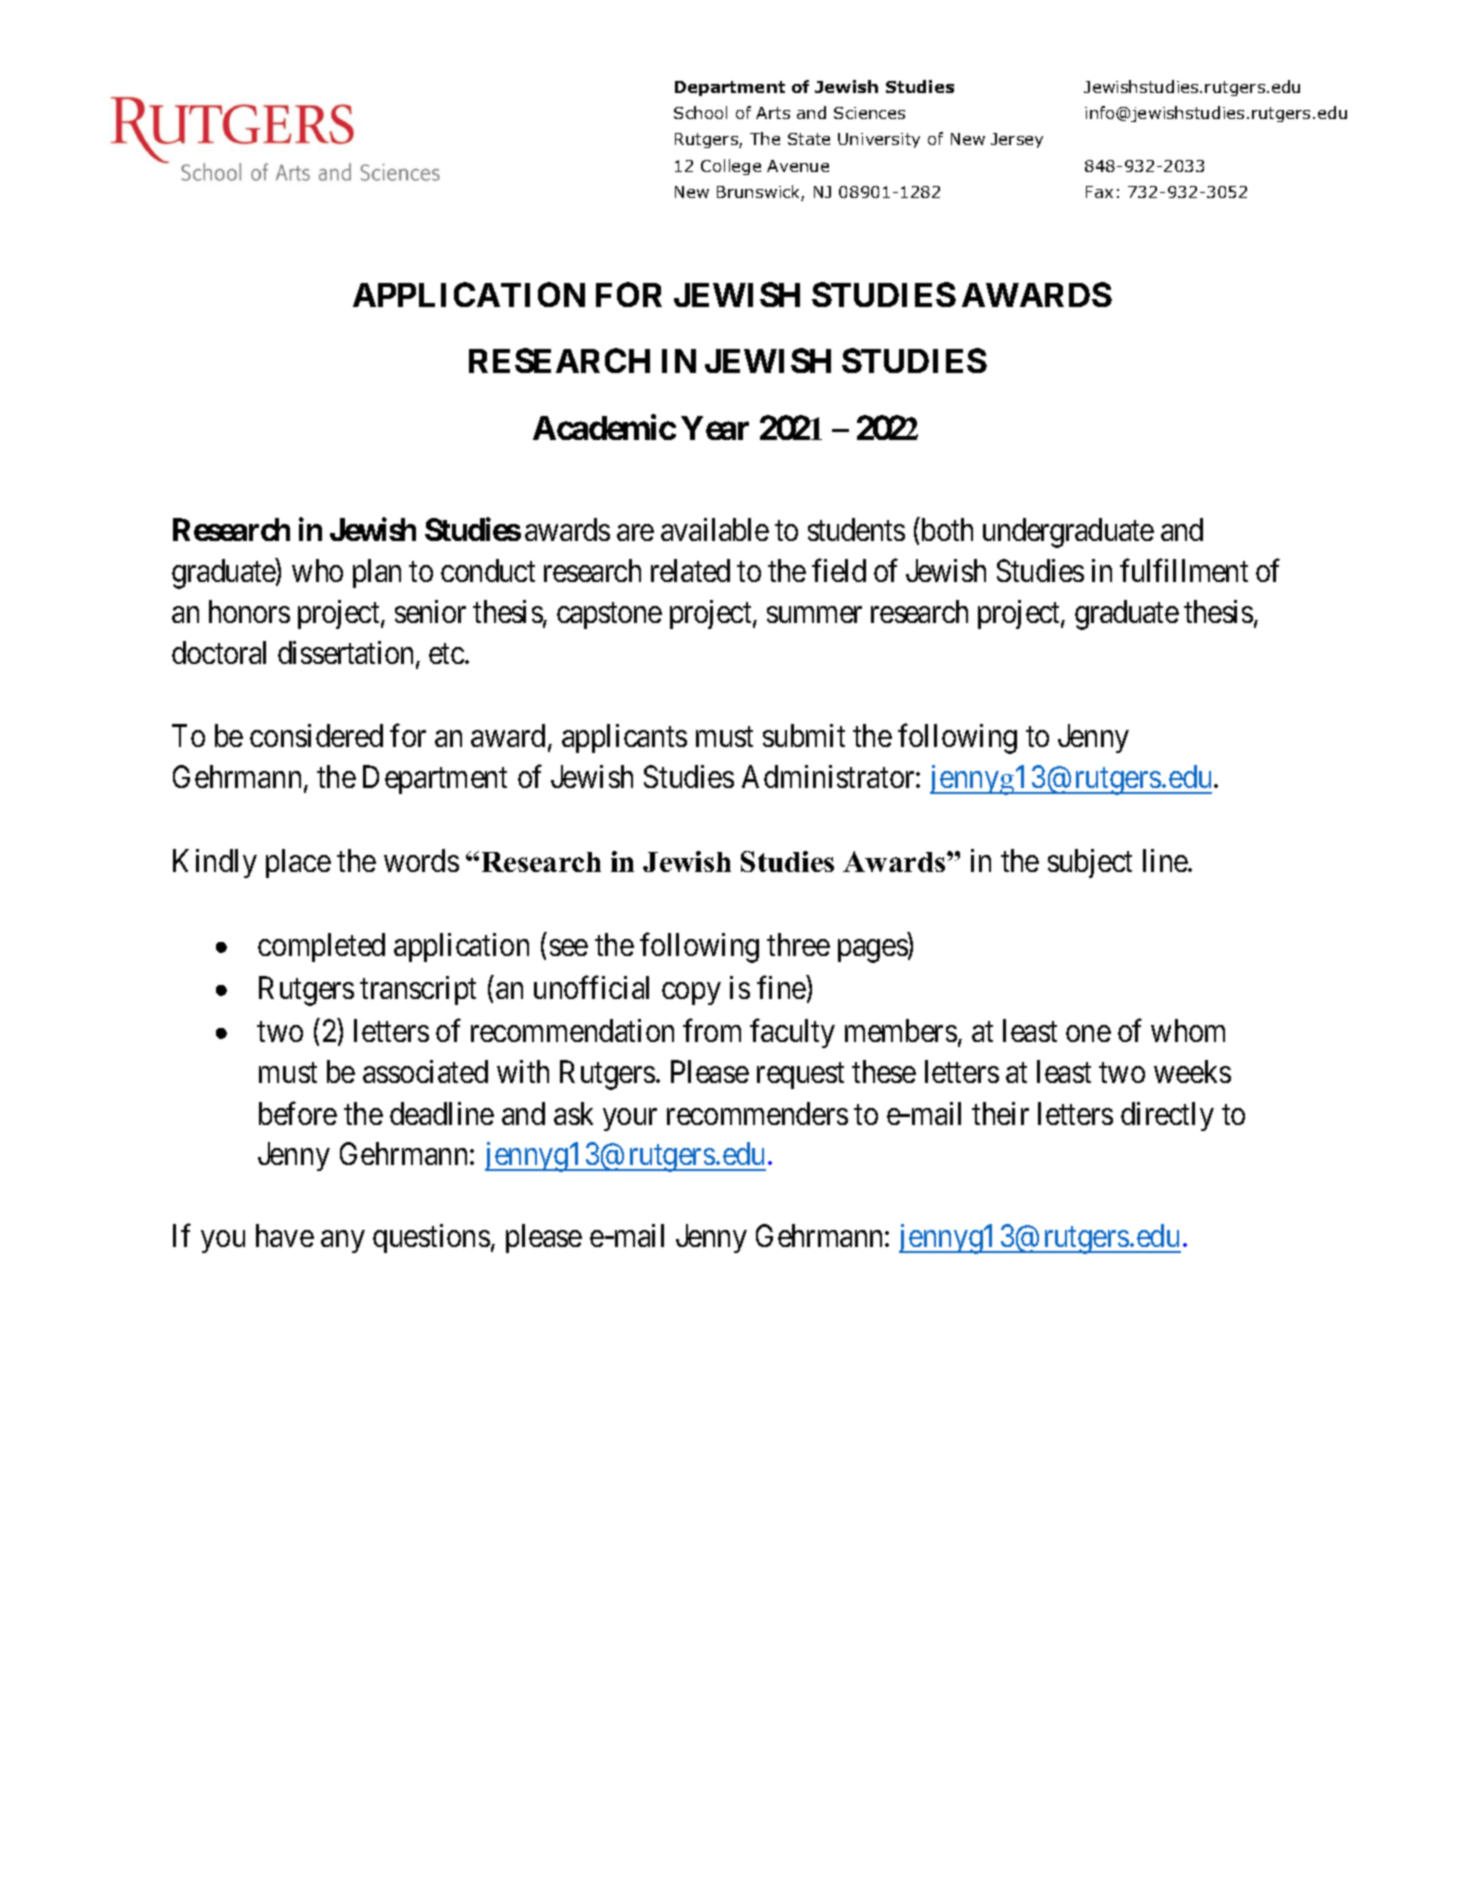  Describe the element at coordinates (700, 112) in the page. I see `School` at that location.
